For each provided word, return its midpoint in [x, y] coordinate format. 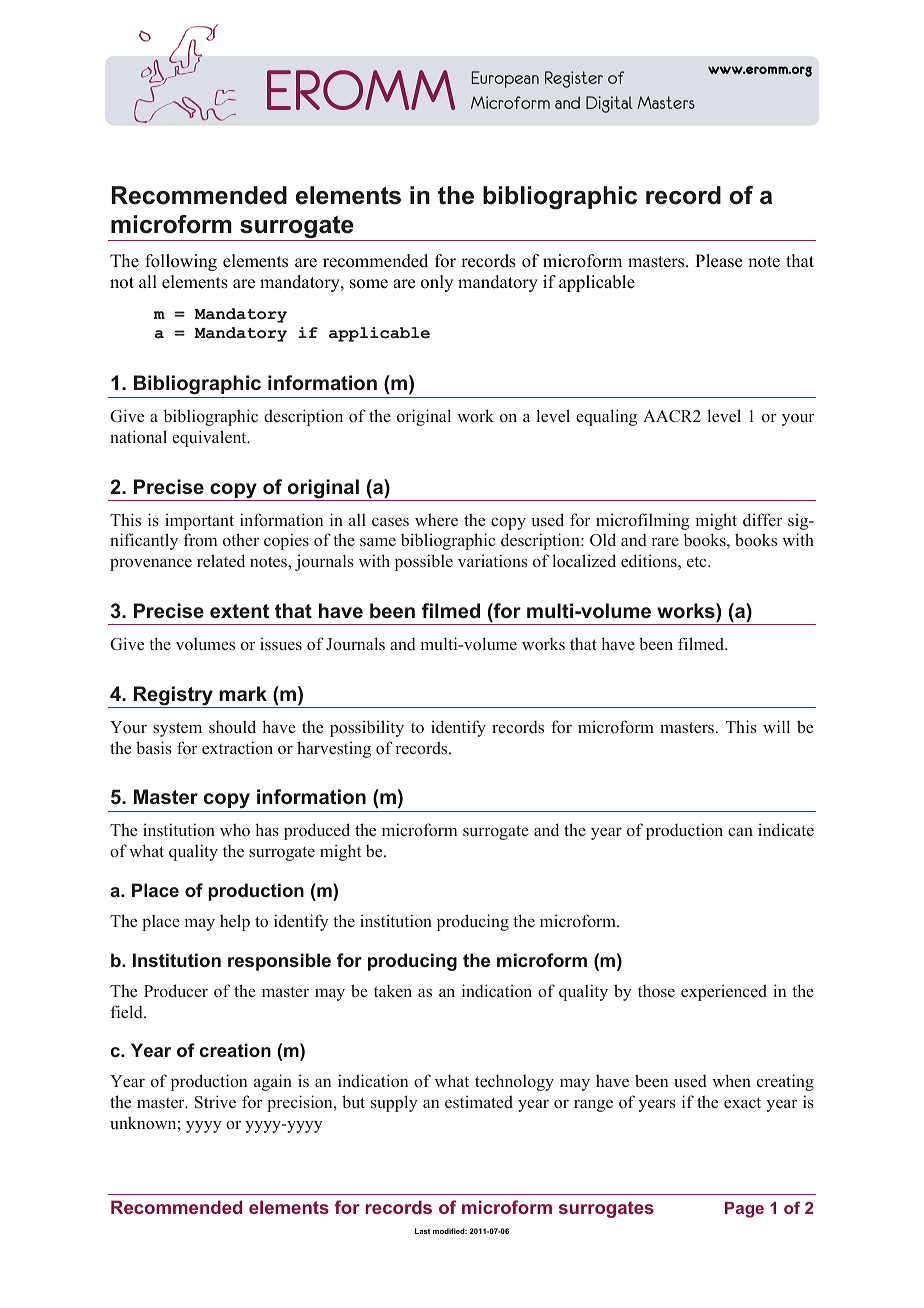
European [505, 79]
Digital [609, 104]
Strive [215, 1102]
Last [422, 1231]
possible [424, 562]
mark [243, 693]
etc [698, 562]
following [181, 262]
